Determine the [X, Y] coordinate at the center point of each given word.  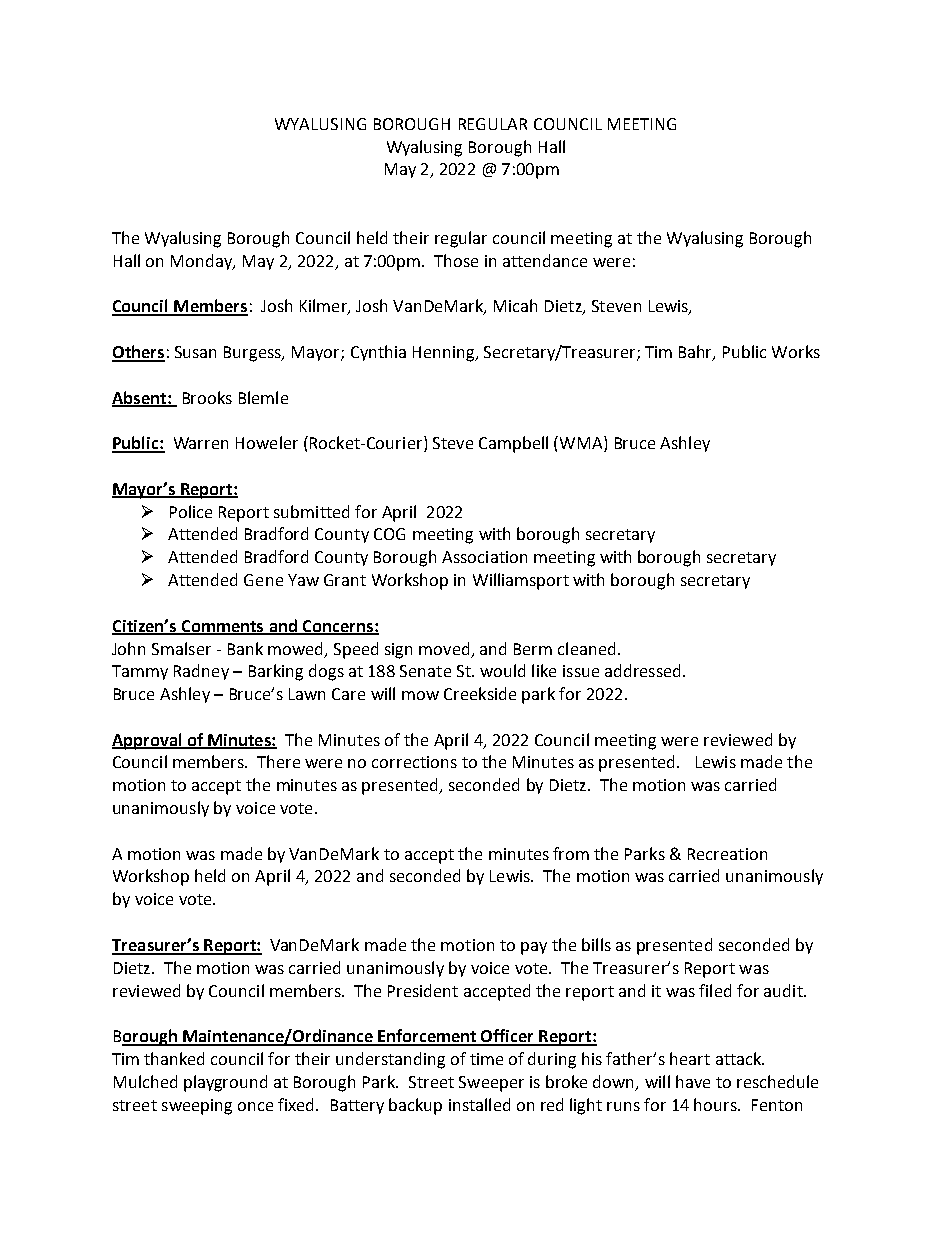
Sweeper [491, 1084]
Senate [425, 671]
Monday [202, 262]
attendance [545, 260]
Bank [245, 648]
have [693, 1081]
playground [225, 1083]
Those [456, 260]
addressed [642, 670]
